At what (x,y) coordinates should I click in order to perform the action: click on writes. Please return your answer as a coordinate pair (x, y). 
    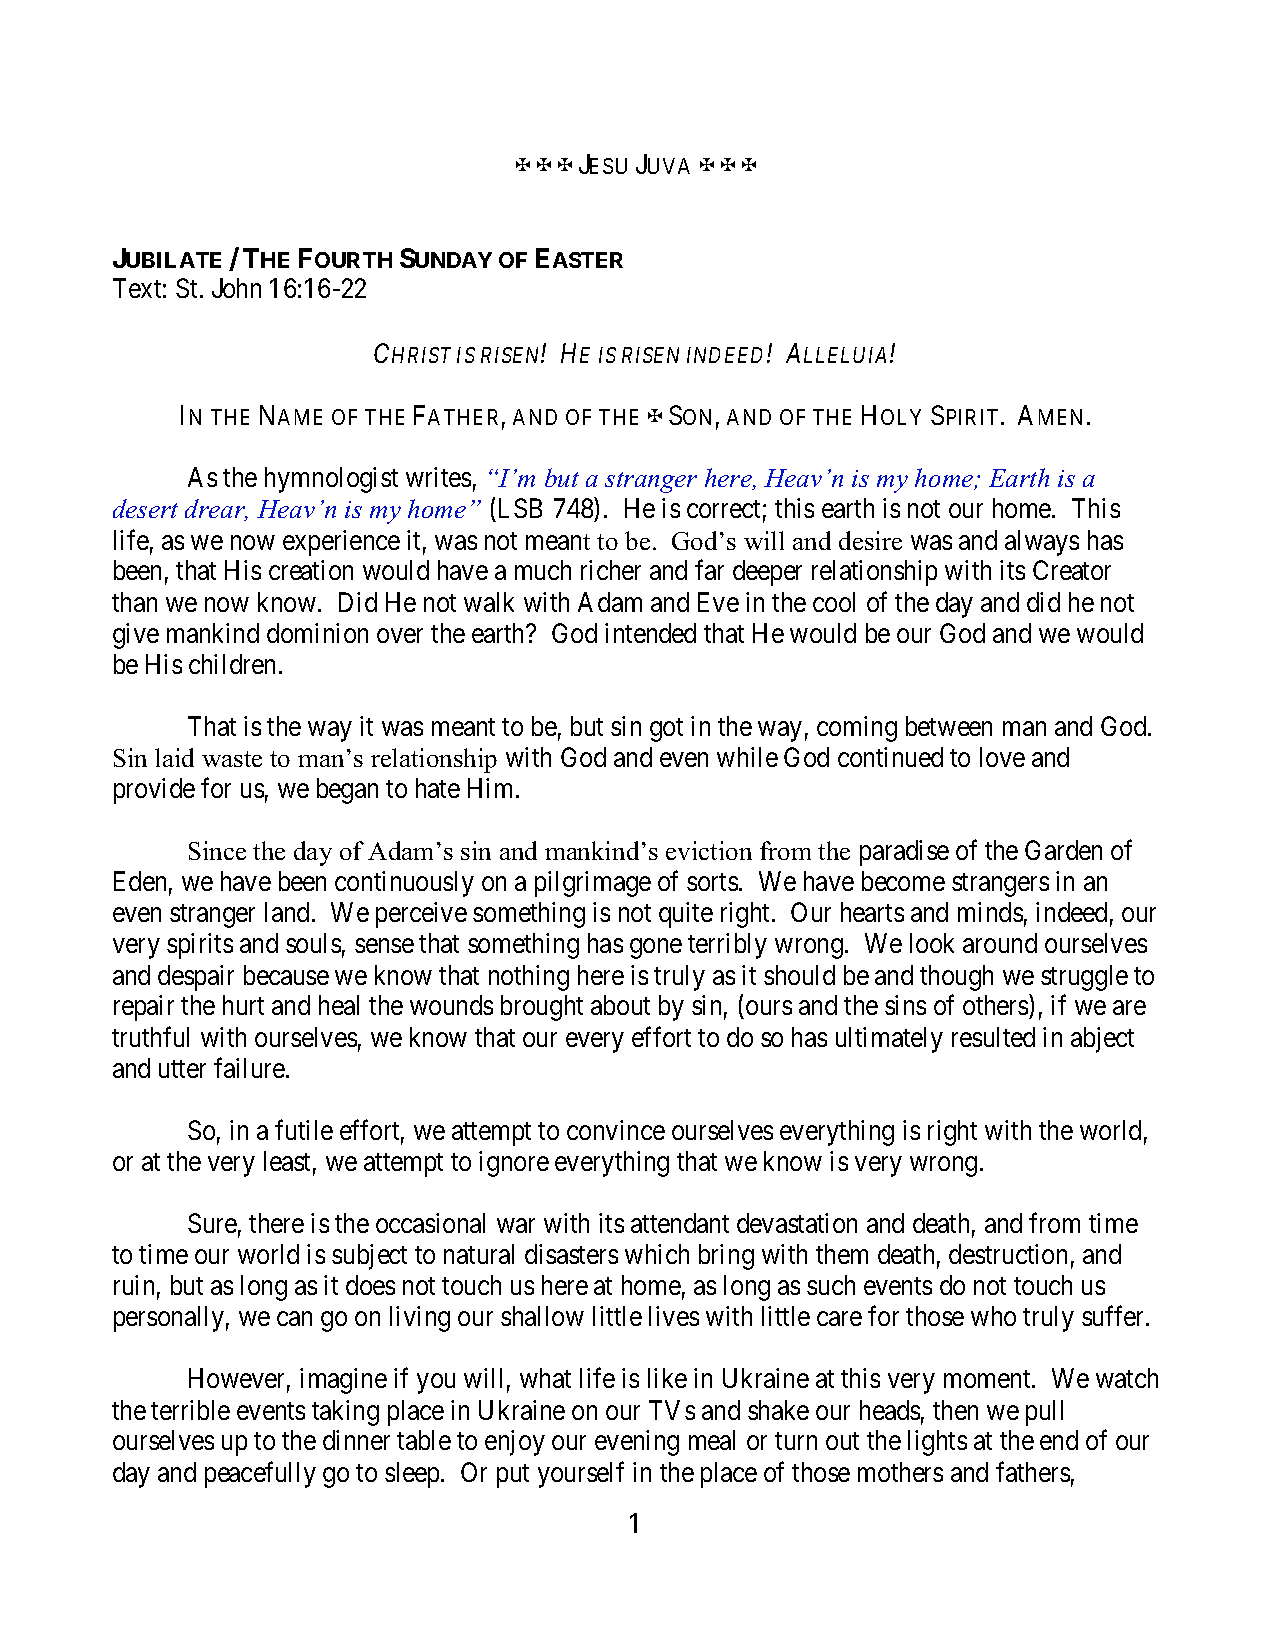
    Looking at the image, I should click on (438, 477).
